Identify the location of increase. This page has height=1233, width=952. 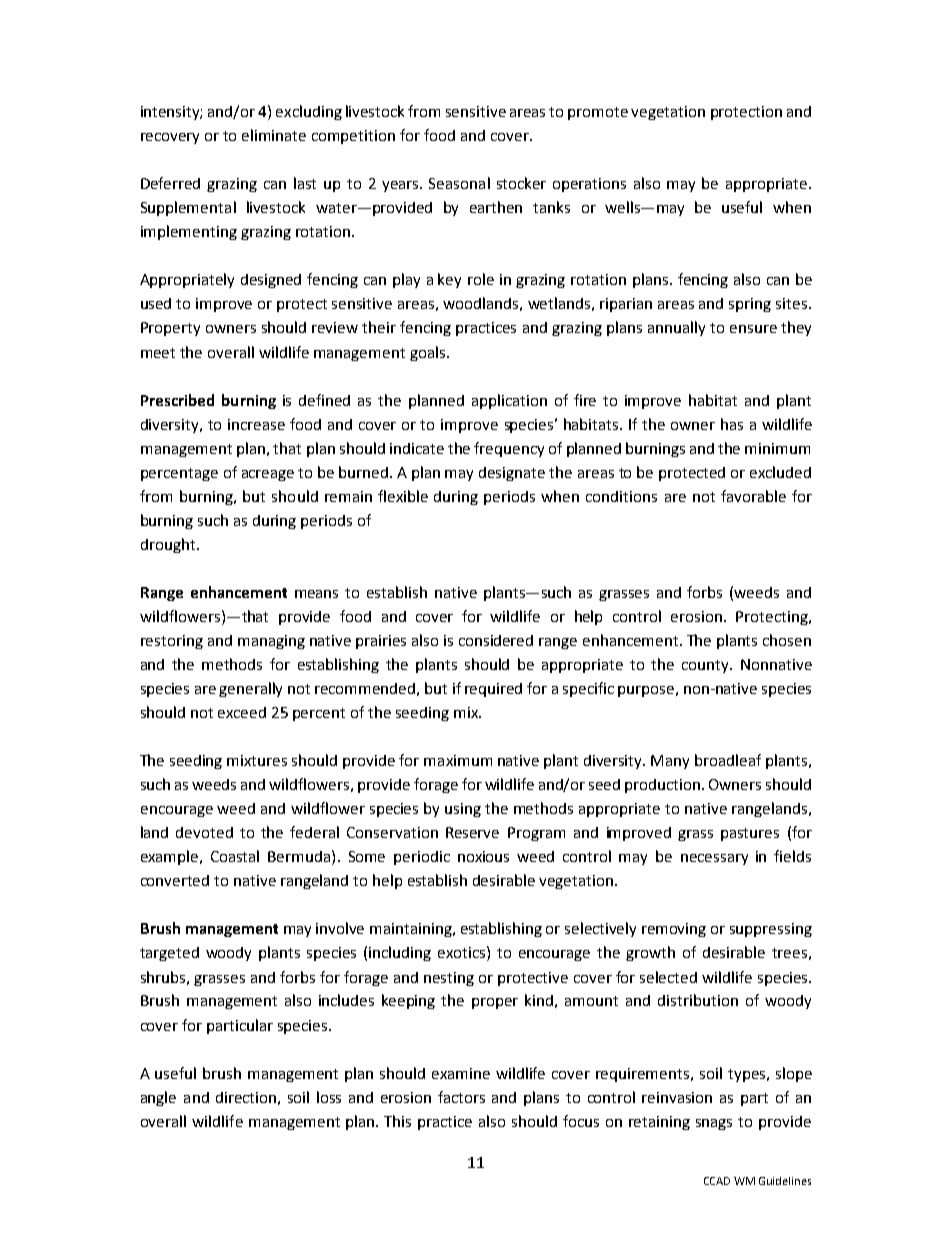
(256, 424).
